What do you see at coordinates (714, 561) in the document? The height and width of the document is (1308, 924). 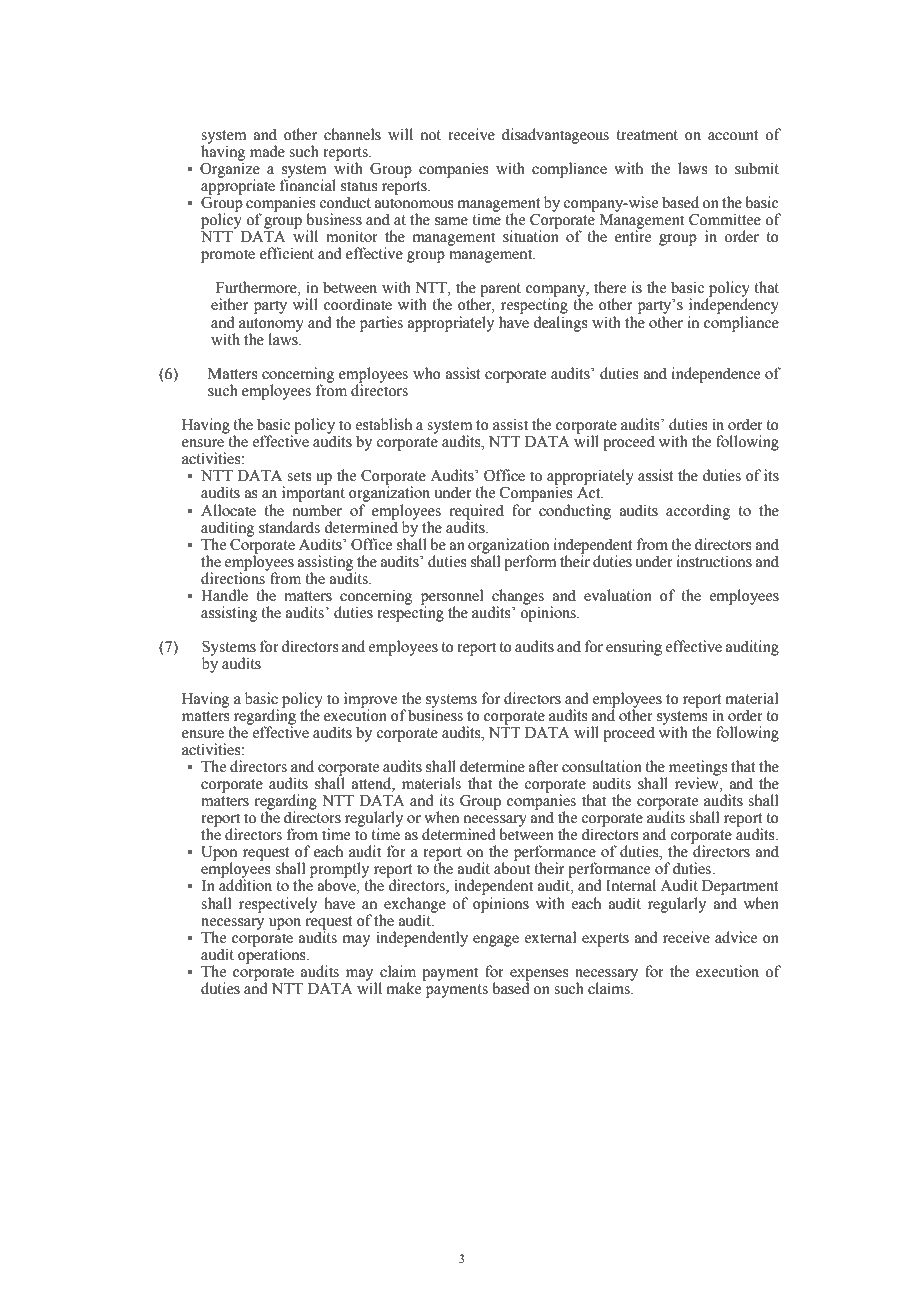 I see `instructions` at bounding box center [714, 561].
